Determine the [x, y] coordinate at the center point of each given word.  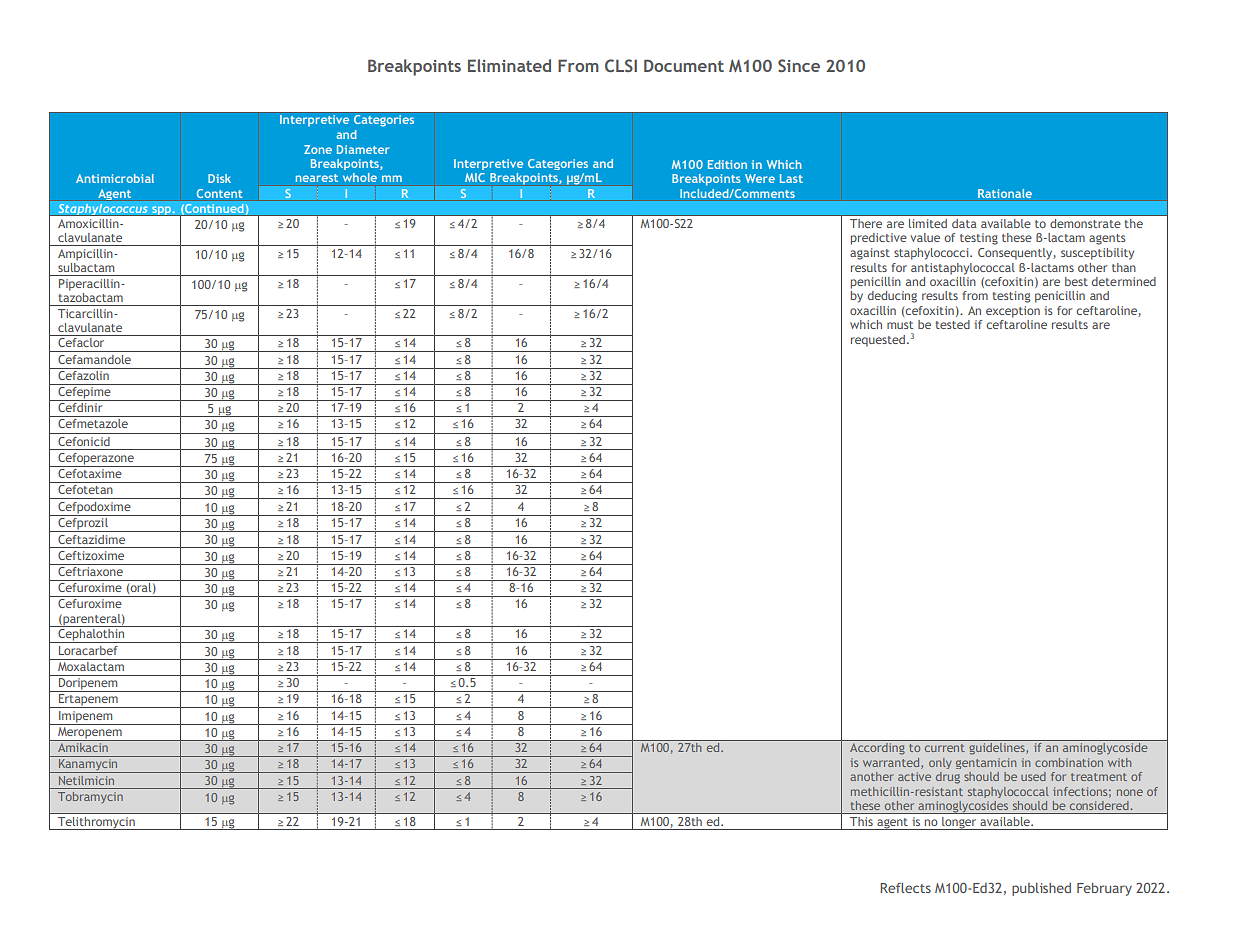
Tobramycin [90, 797]
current [945, 748]
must [900, 325]
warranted [892, 763]
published [1041, 889]
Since [799, 65]
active [914, 776]
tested [952, 324]
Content [220, 193]
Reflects [905, 888]
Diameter [363, 149]
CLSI [621, 65]
